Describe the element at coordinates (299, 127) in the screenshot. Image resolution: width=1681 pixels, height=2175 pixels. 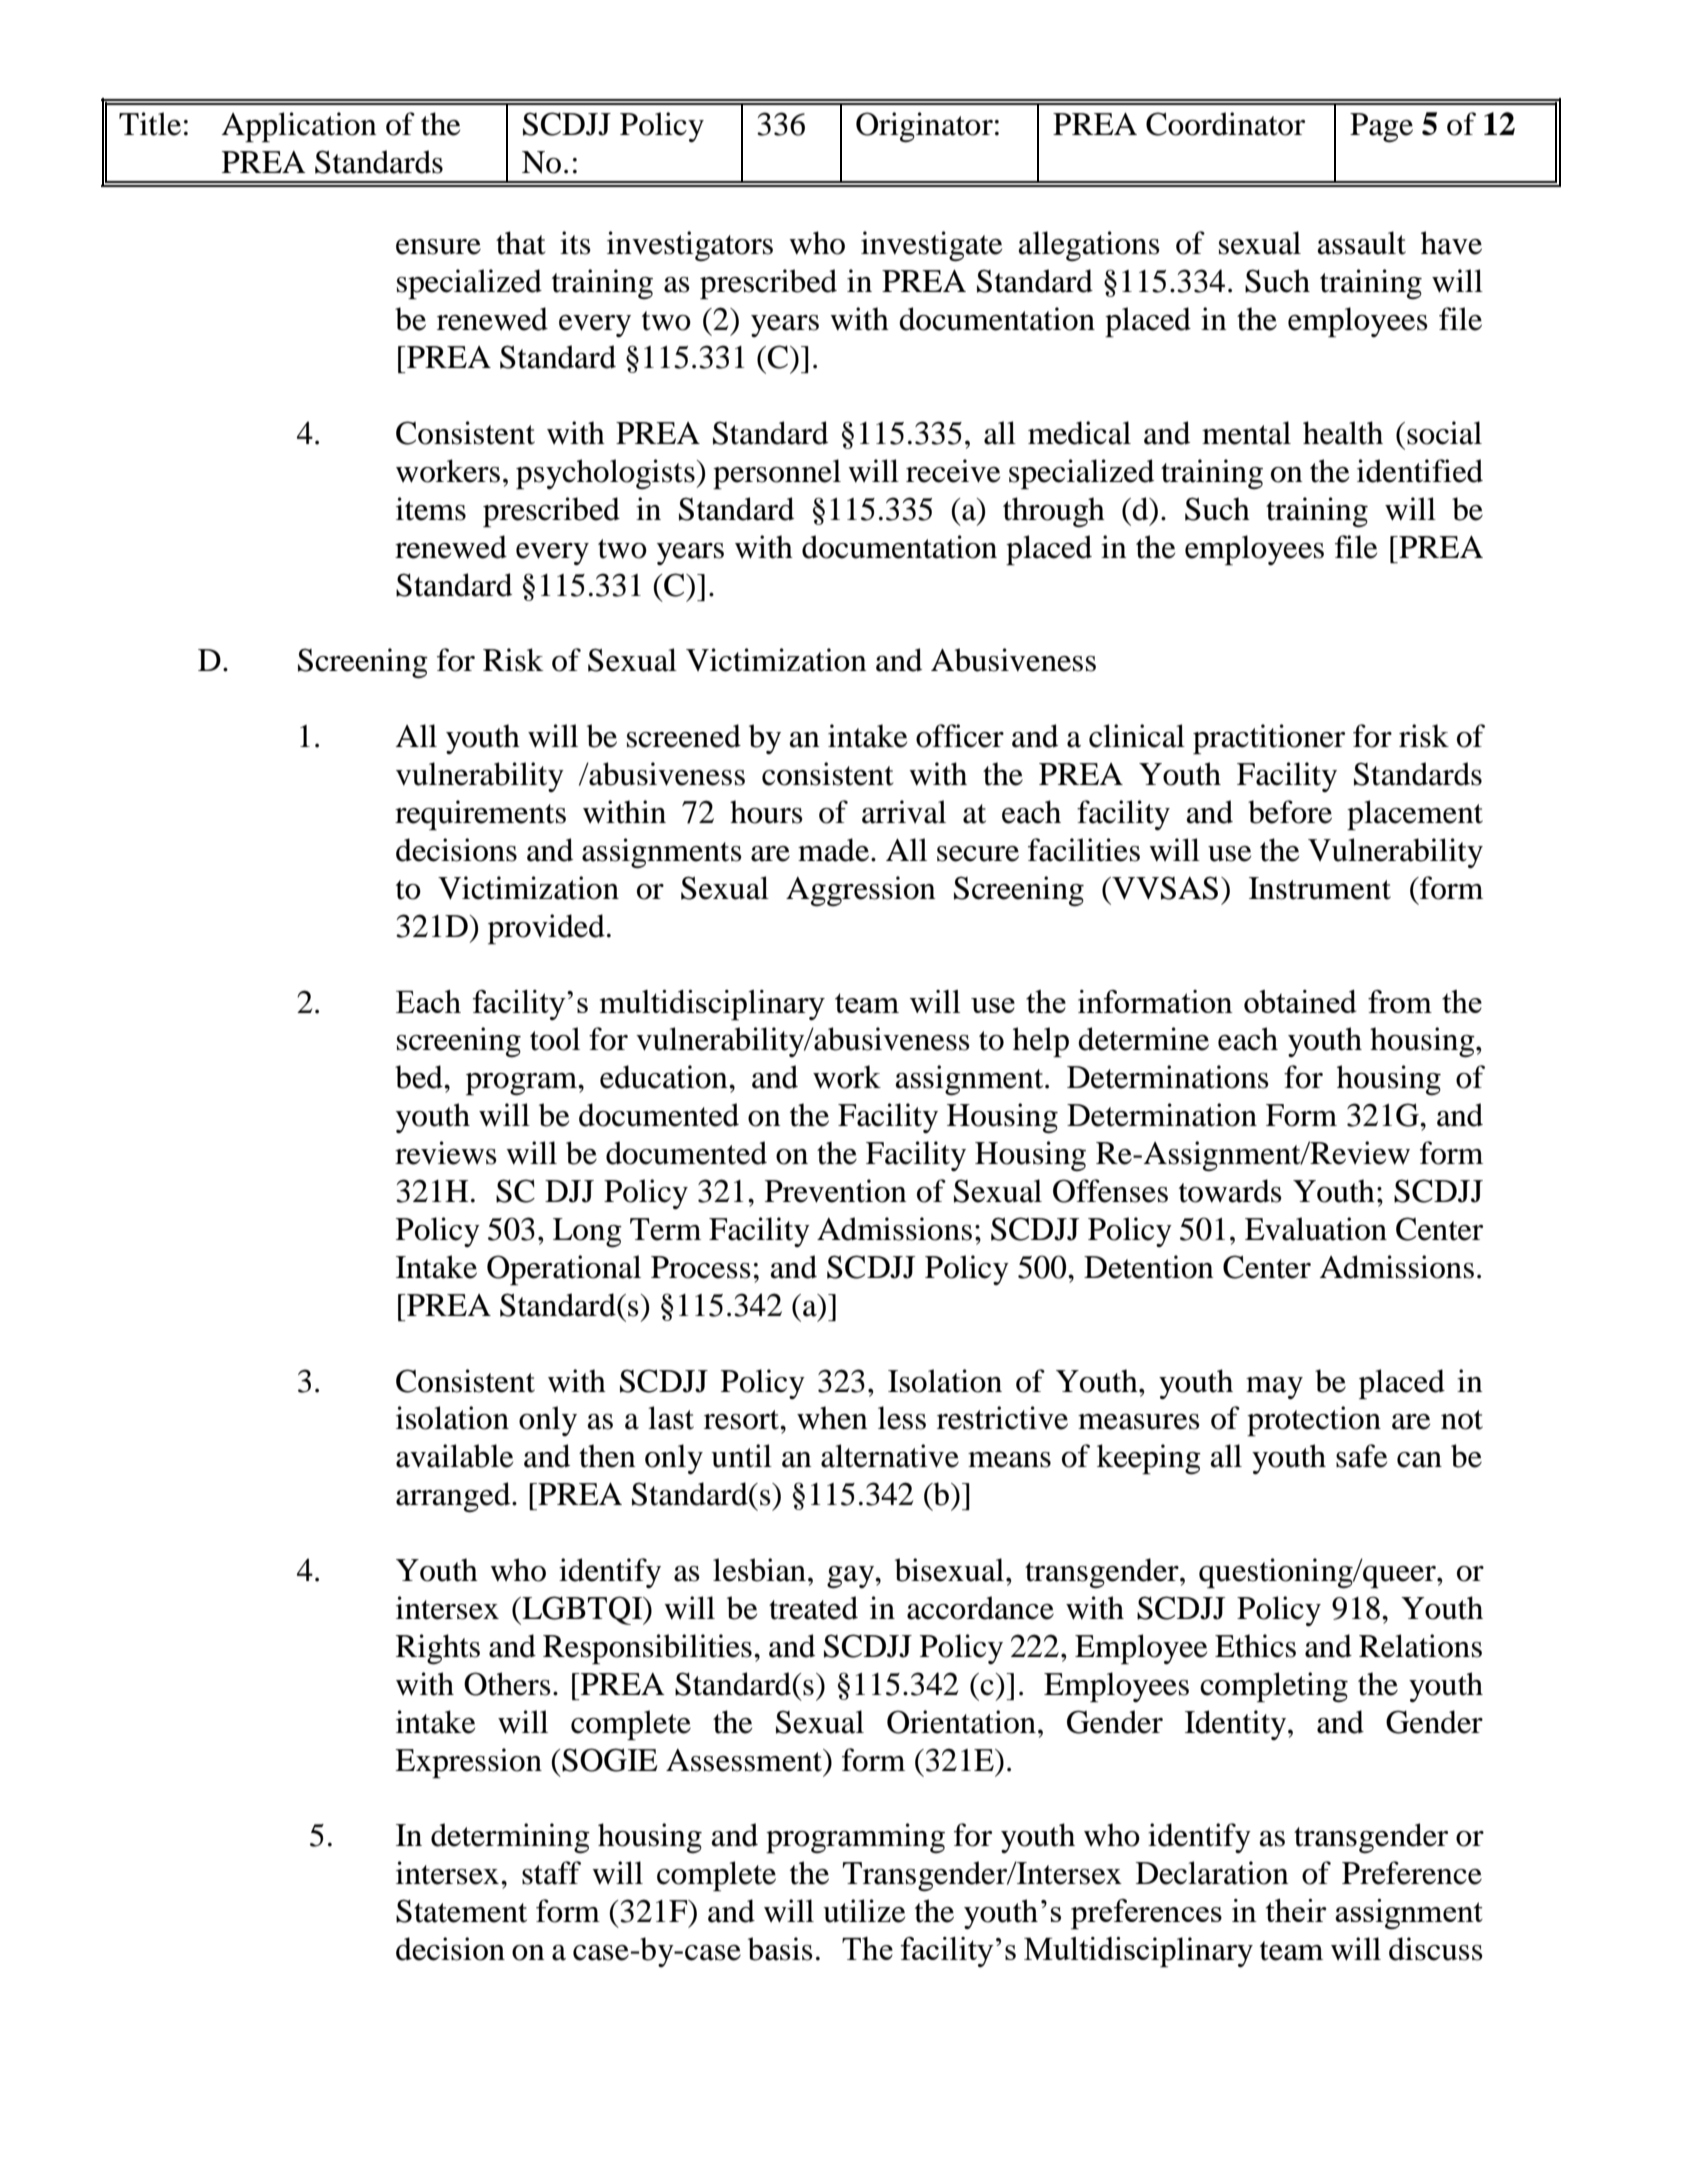
I see `Application` at that location.
